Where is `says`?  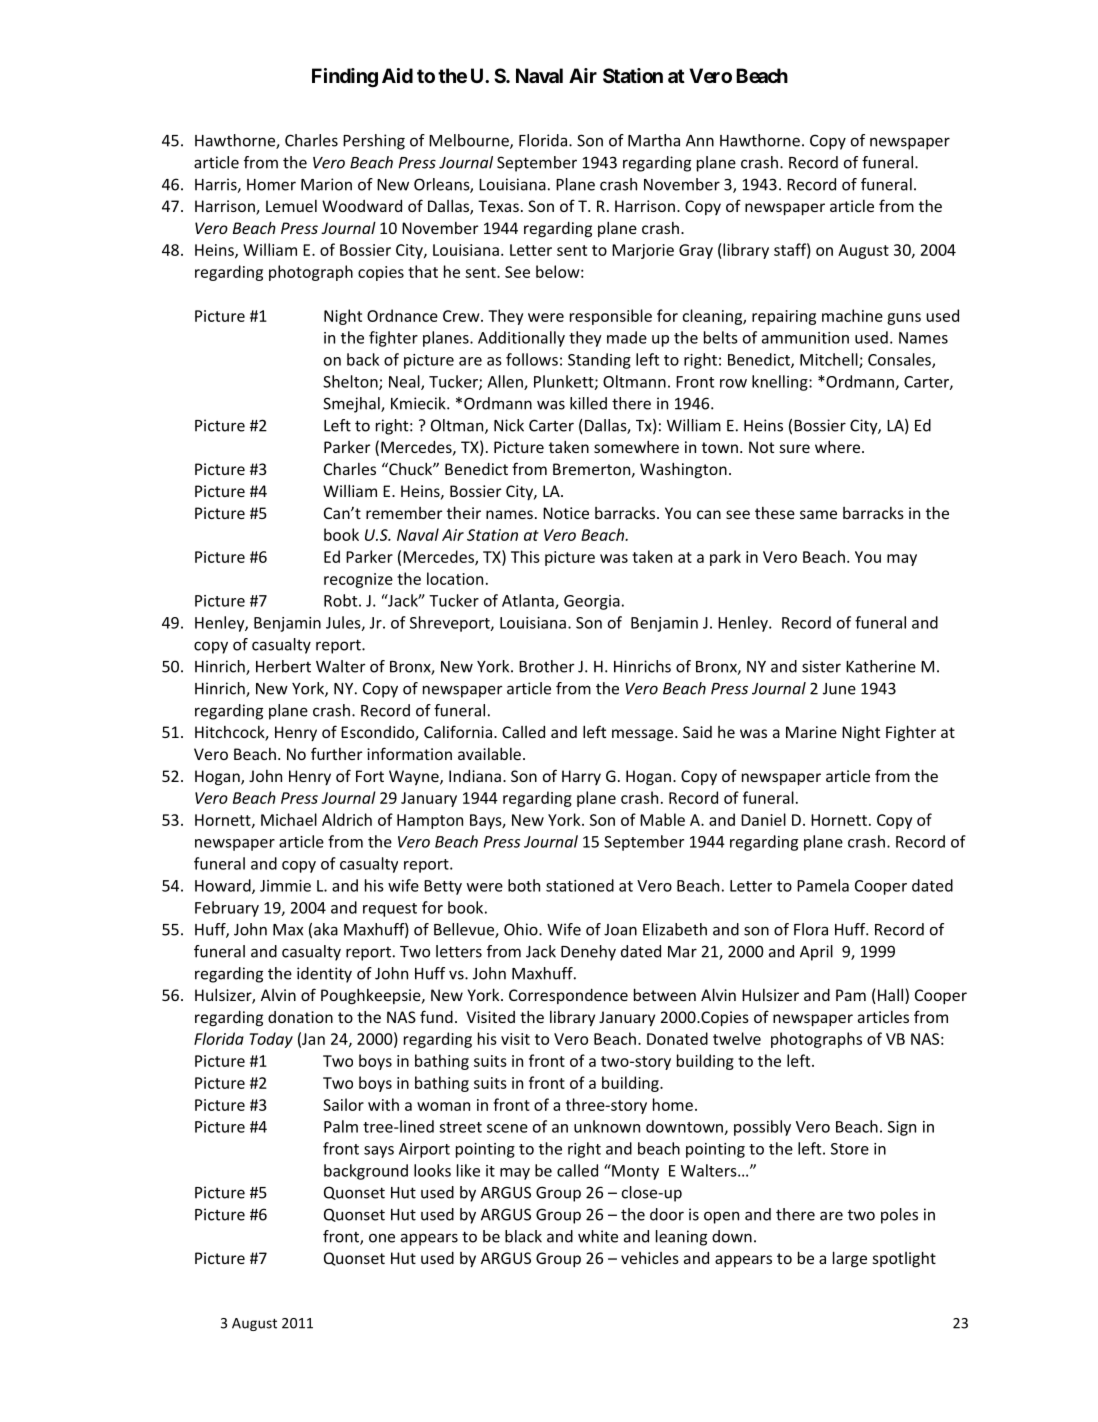
says is located at coordinates (379, 1152).
